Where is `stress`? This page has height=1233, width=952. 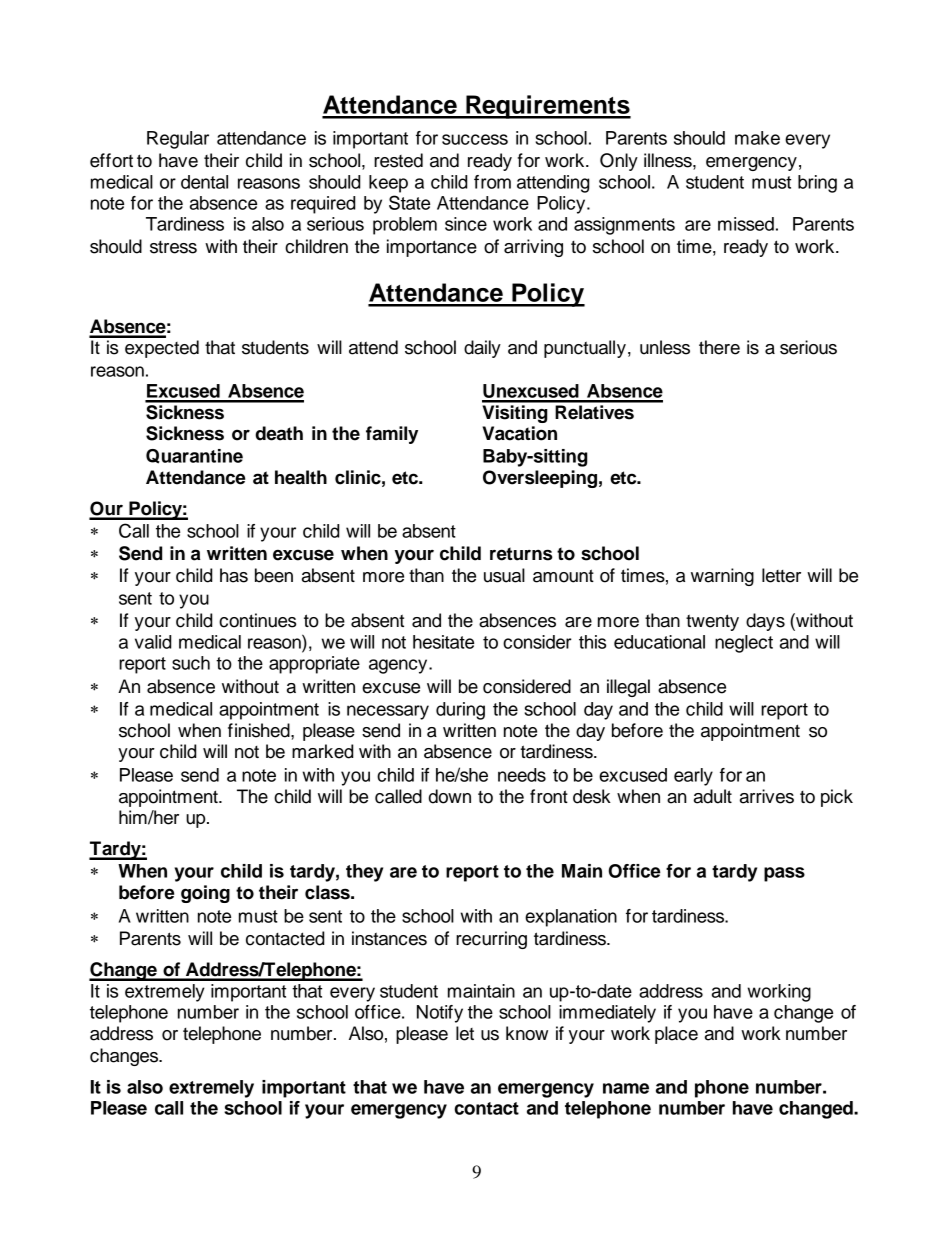
stress is located at coordinates (173, 247).
